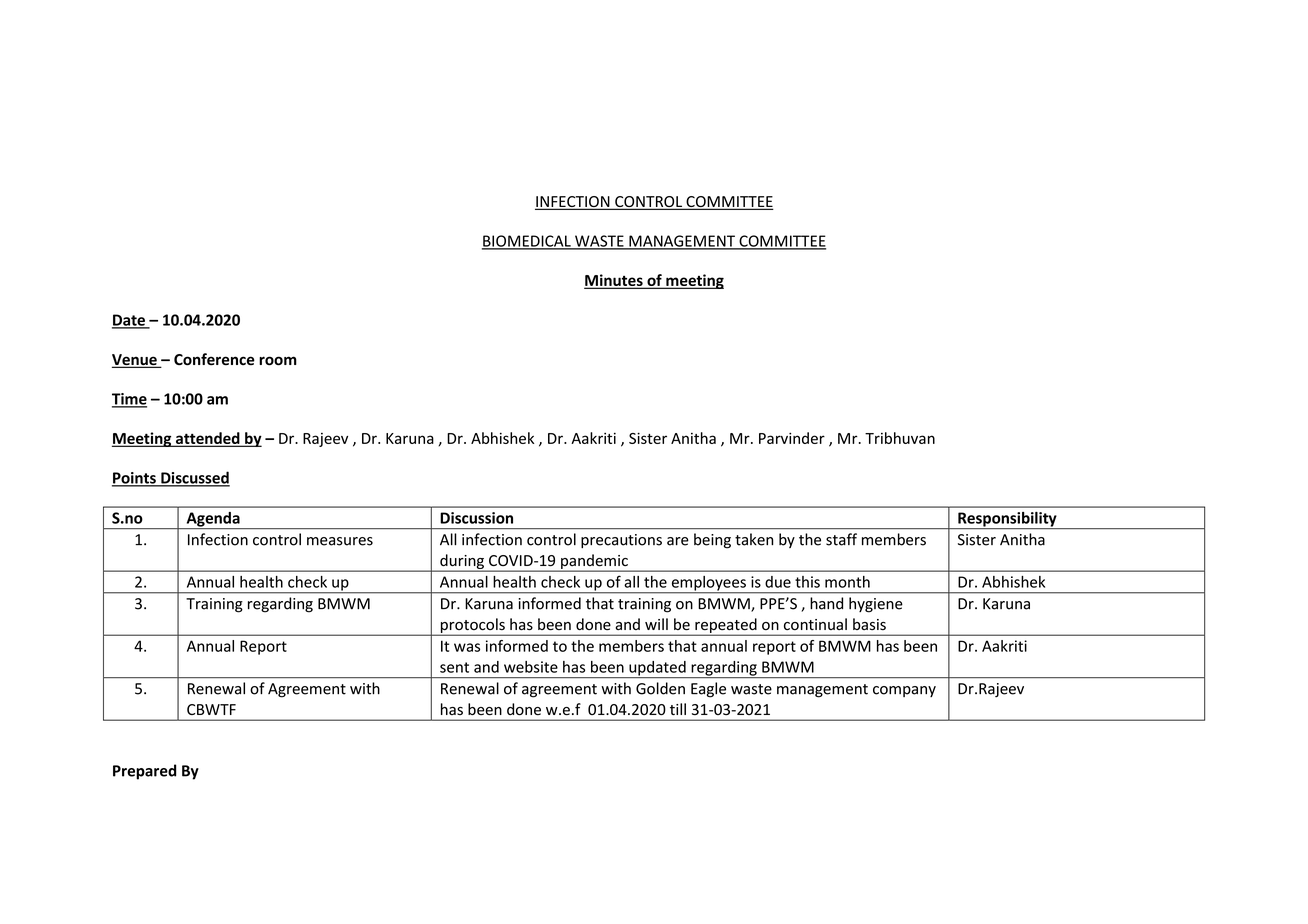 The image size is (1308, 924). I want to click on company, so click(904, 691).
